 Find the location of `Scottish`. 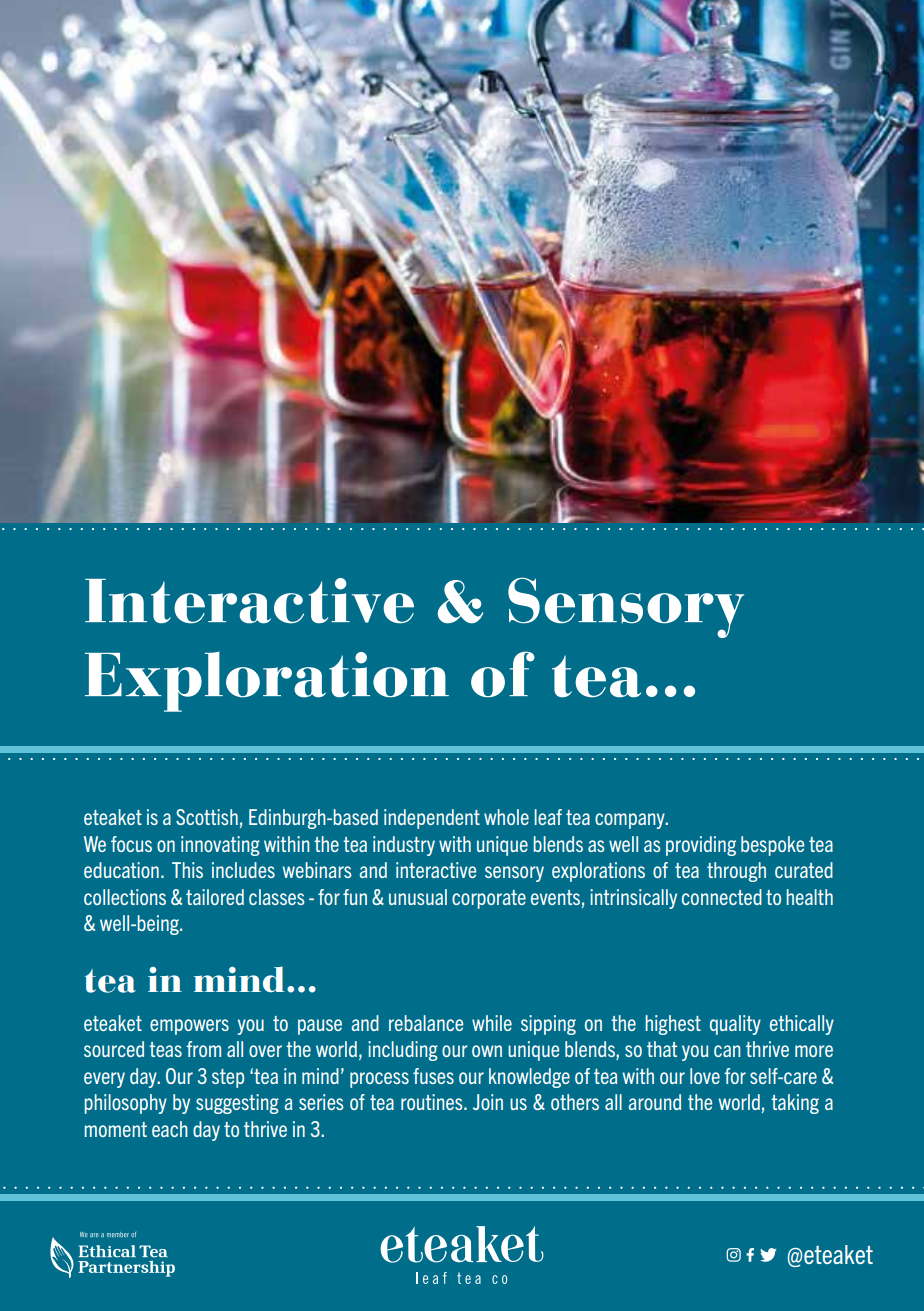

Scottish is located at coordinates (207, 817).
